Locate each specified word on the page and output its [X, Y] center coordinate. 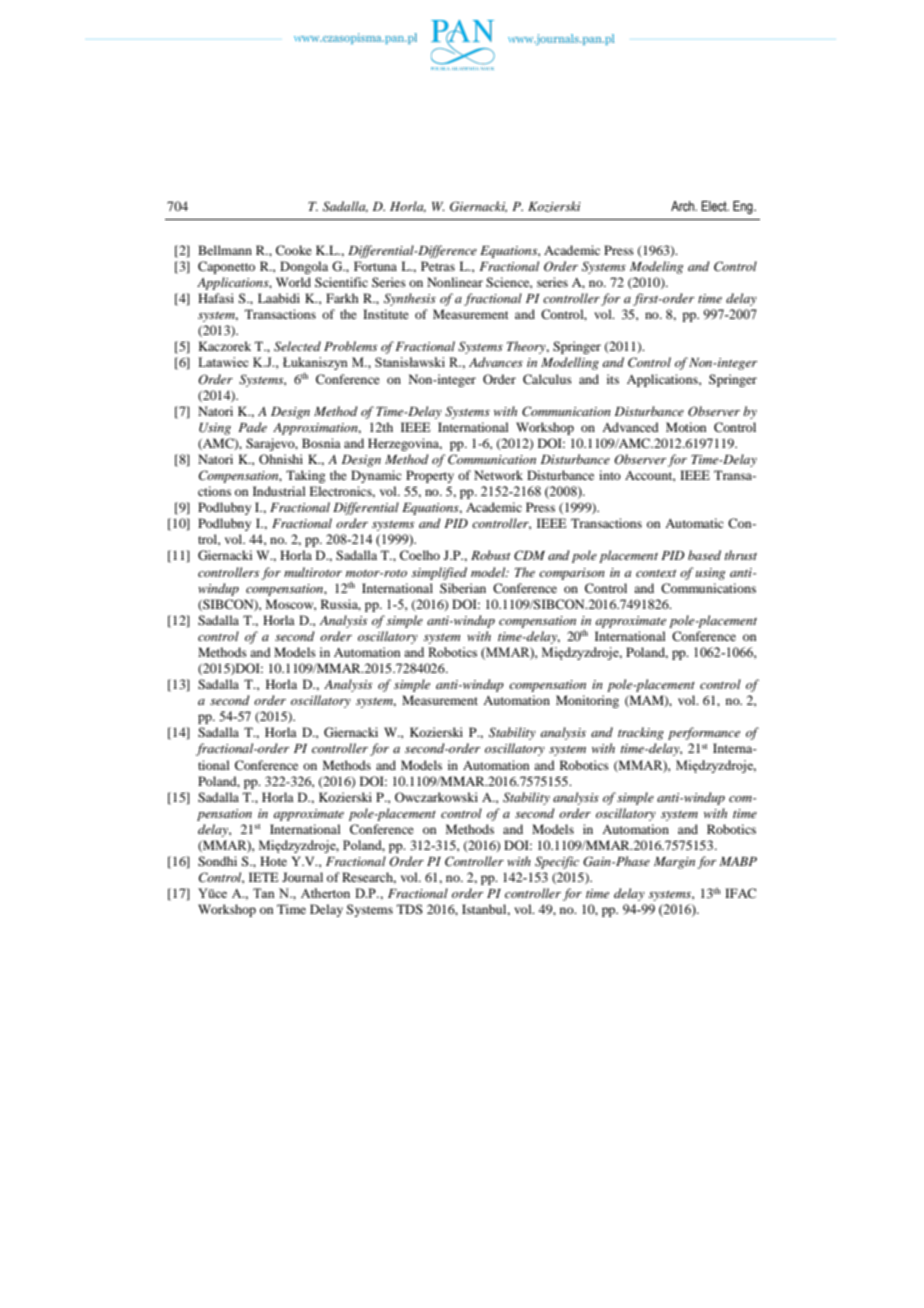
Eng [744, 207]
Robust [491, 555]
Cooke [294, 250]
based [704, 555]
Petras [438, 266]
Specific [557, 862]
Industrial [279, 491]
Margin [674, 863]
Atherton [325, 893]
